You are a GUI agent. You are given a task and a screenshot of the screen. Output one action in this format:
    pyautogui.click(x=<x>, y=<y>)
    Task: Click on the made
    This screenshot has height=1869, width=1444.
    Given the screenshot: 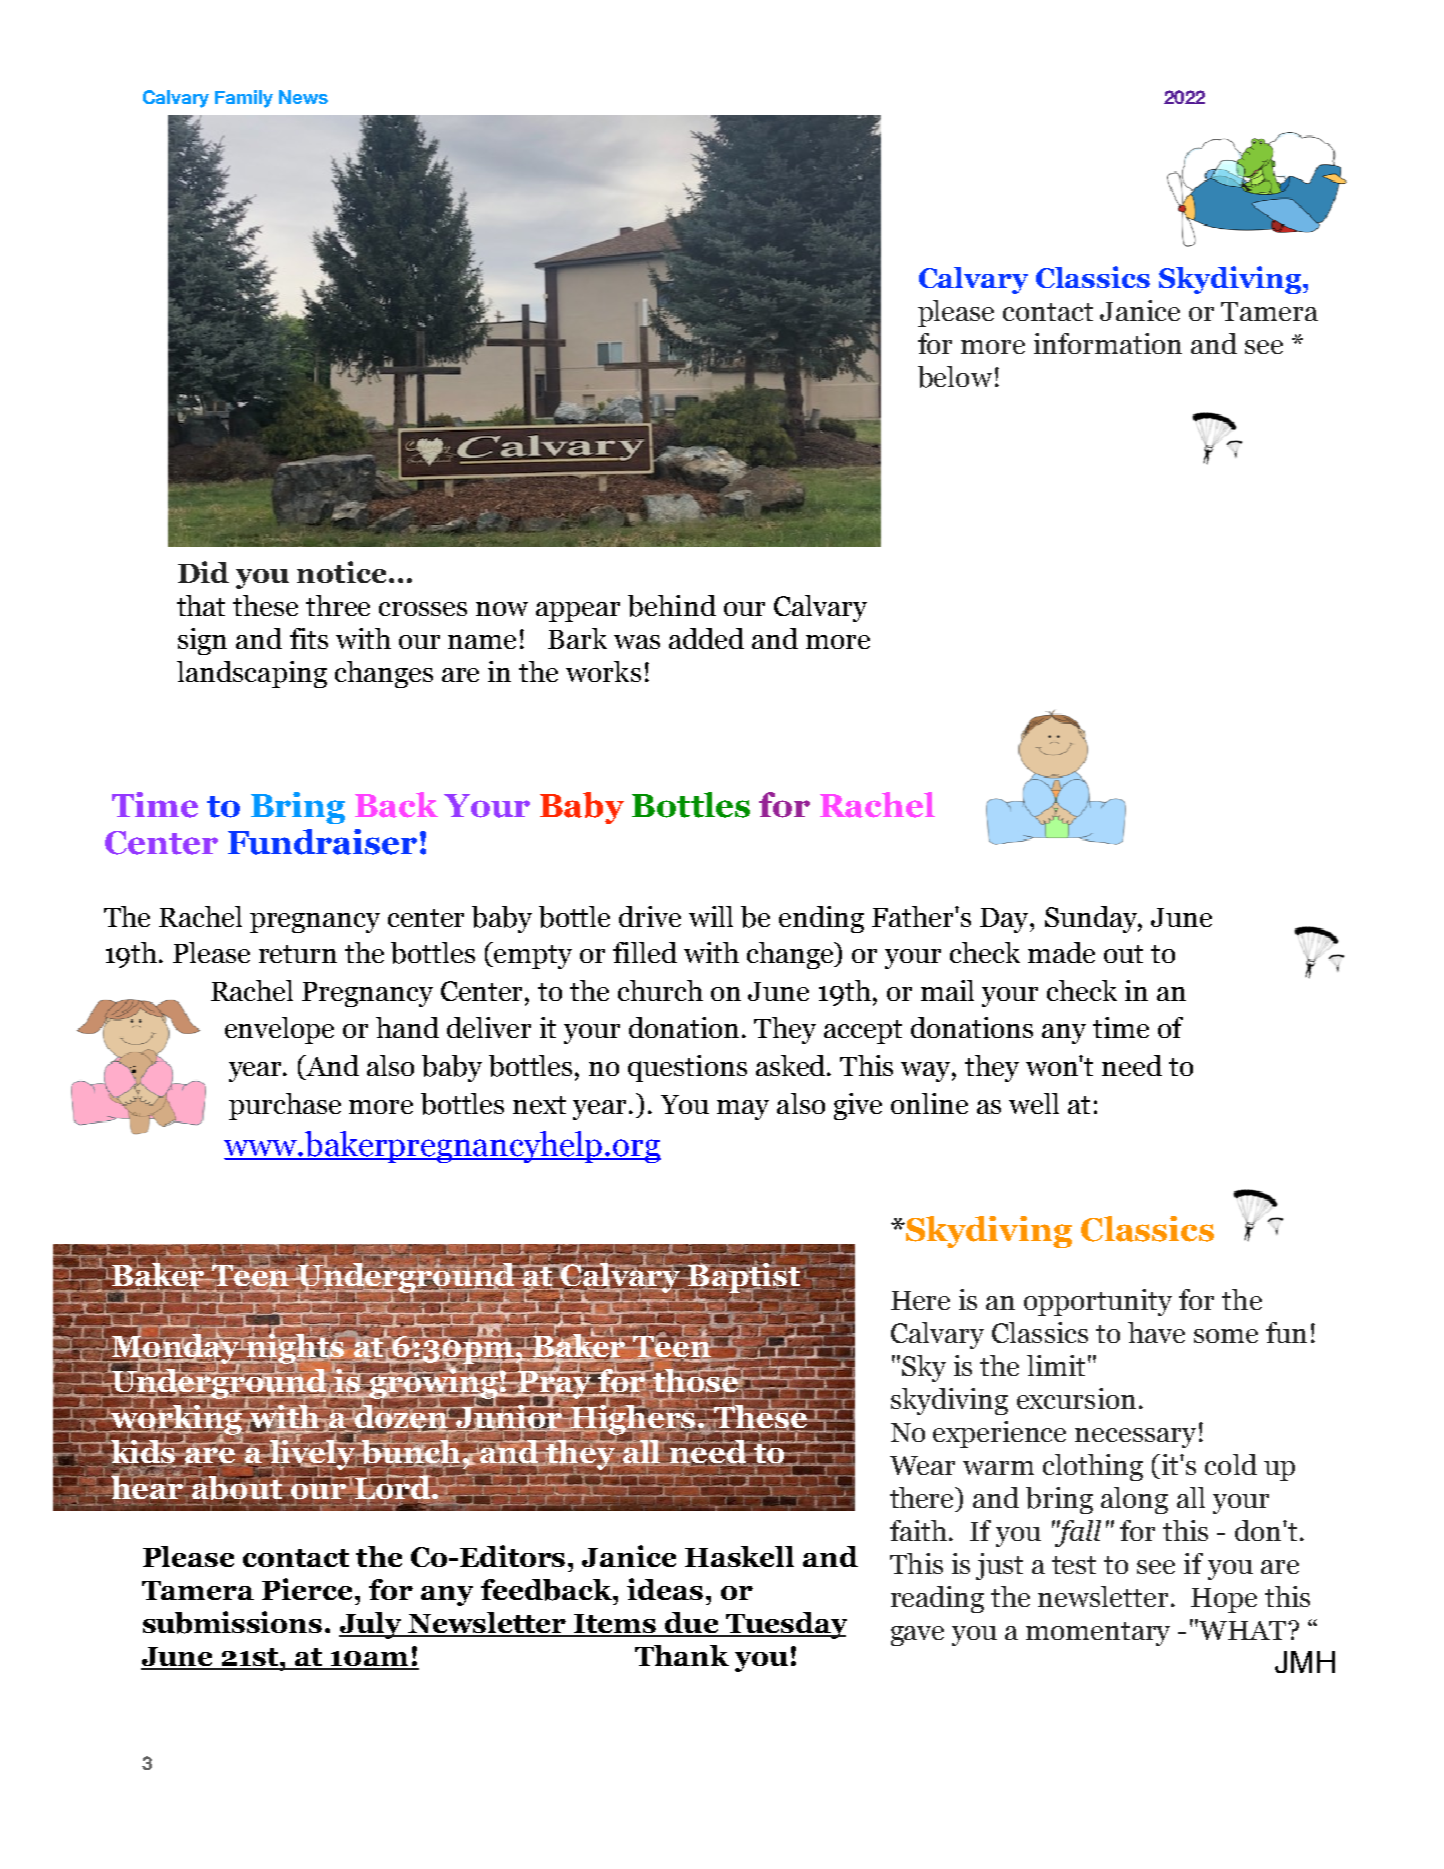 What is the action you would take?
    pyautogui.click(x=1061, y=952)
